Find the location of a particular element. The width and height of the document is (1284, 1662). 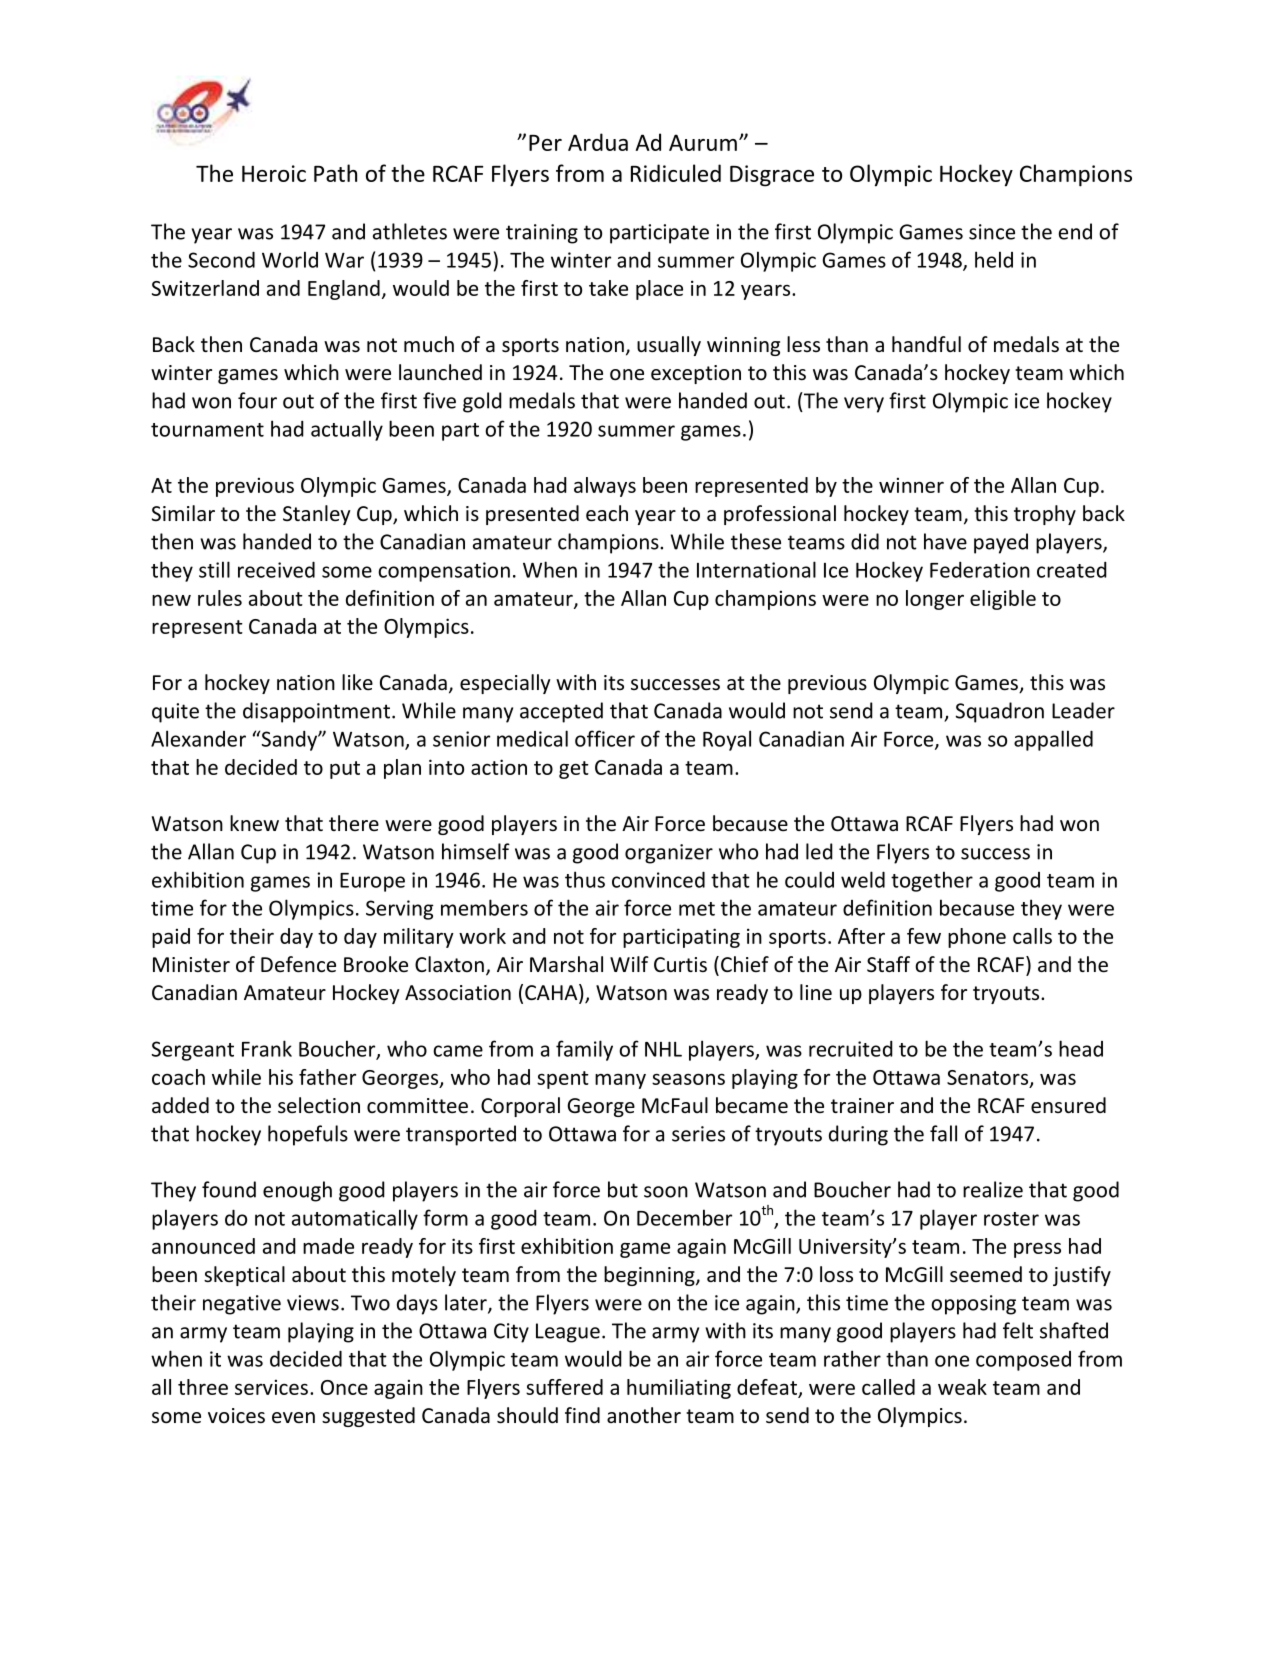

weak is located at coordinates (962, 1387).
